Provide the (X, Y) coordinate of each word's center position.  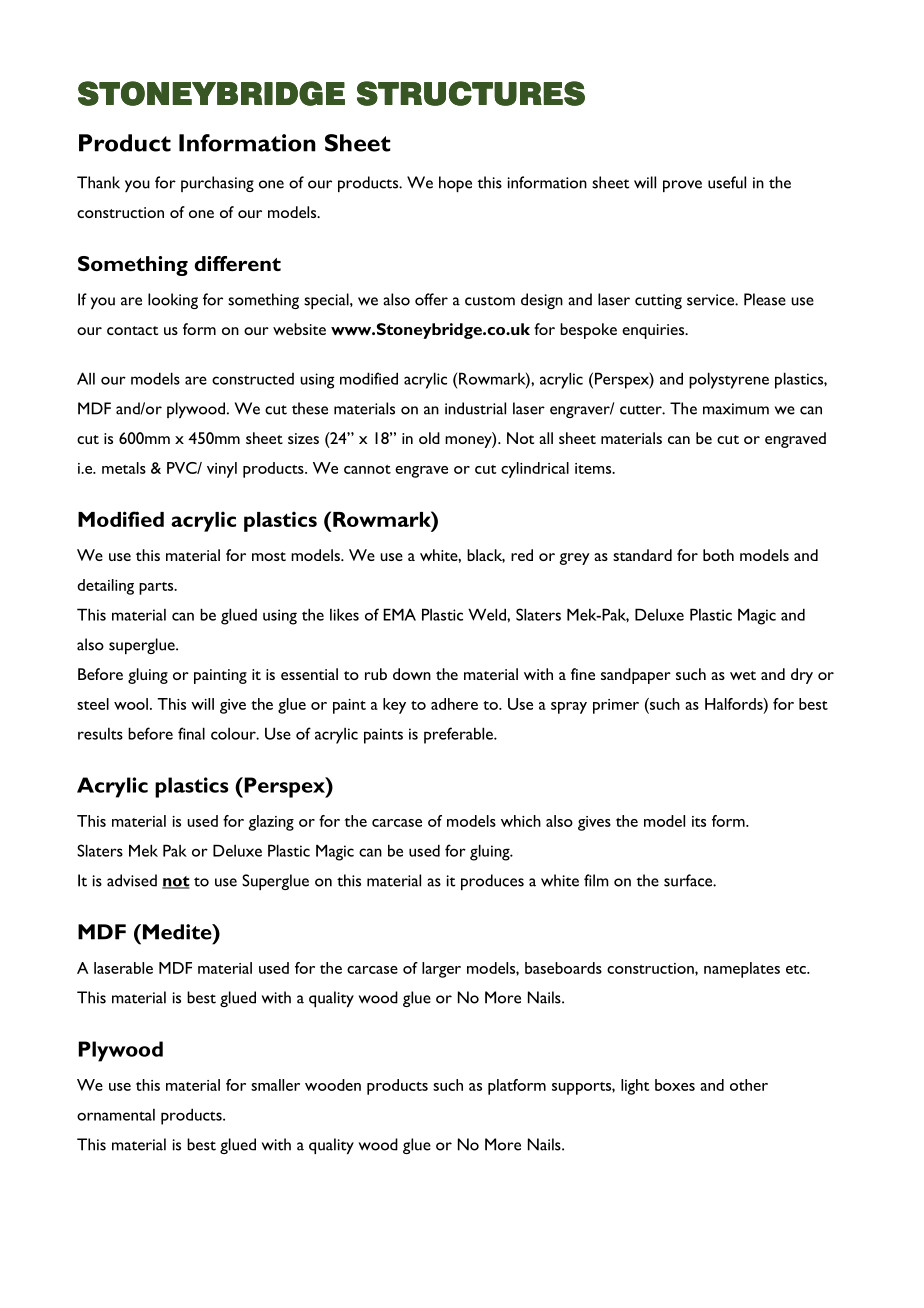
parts (157, 588)
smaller (275, 1085)
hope (455, 184)
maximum (736, 409)
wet (743, 675)
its (699, 821)
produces (492, 882)
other (749, 1085)
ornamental (116, 1115)
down (412, 674)
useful (727, 182)
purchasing (217, 184)
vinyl (222, 470)
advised (132, 880)
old (429, 438)
